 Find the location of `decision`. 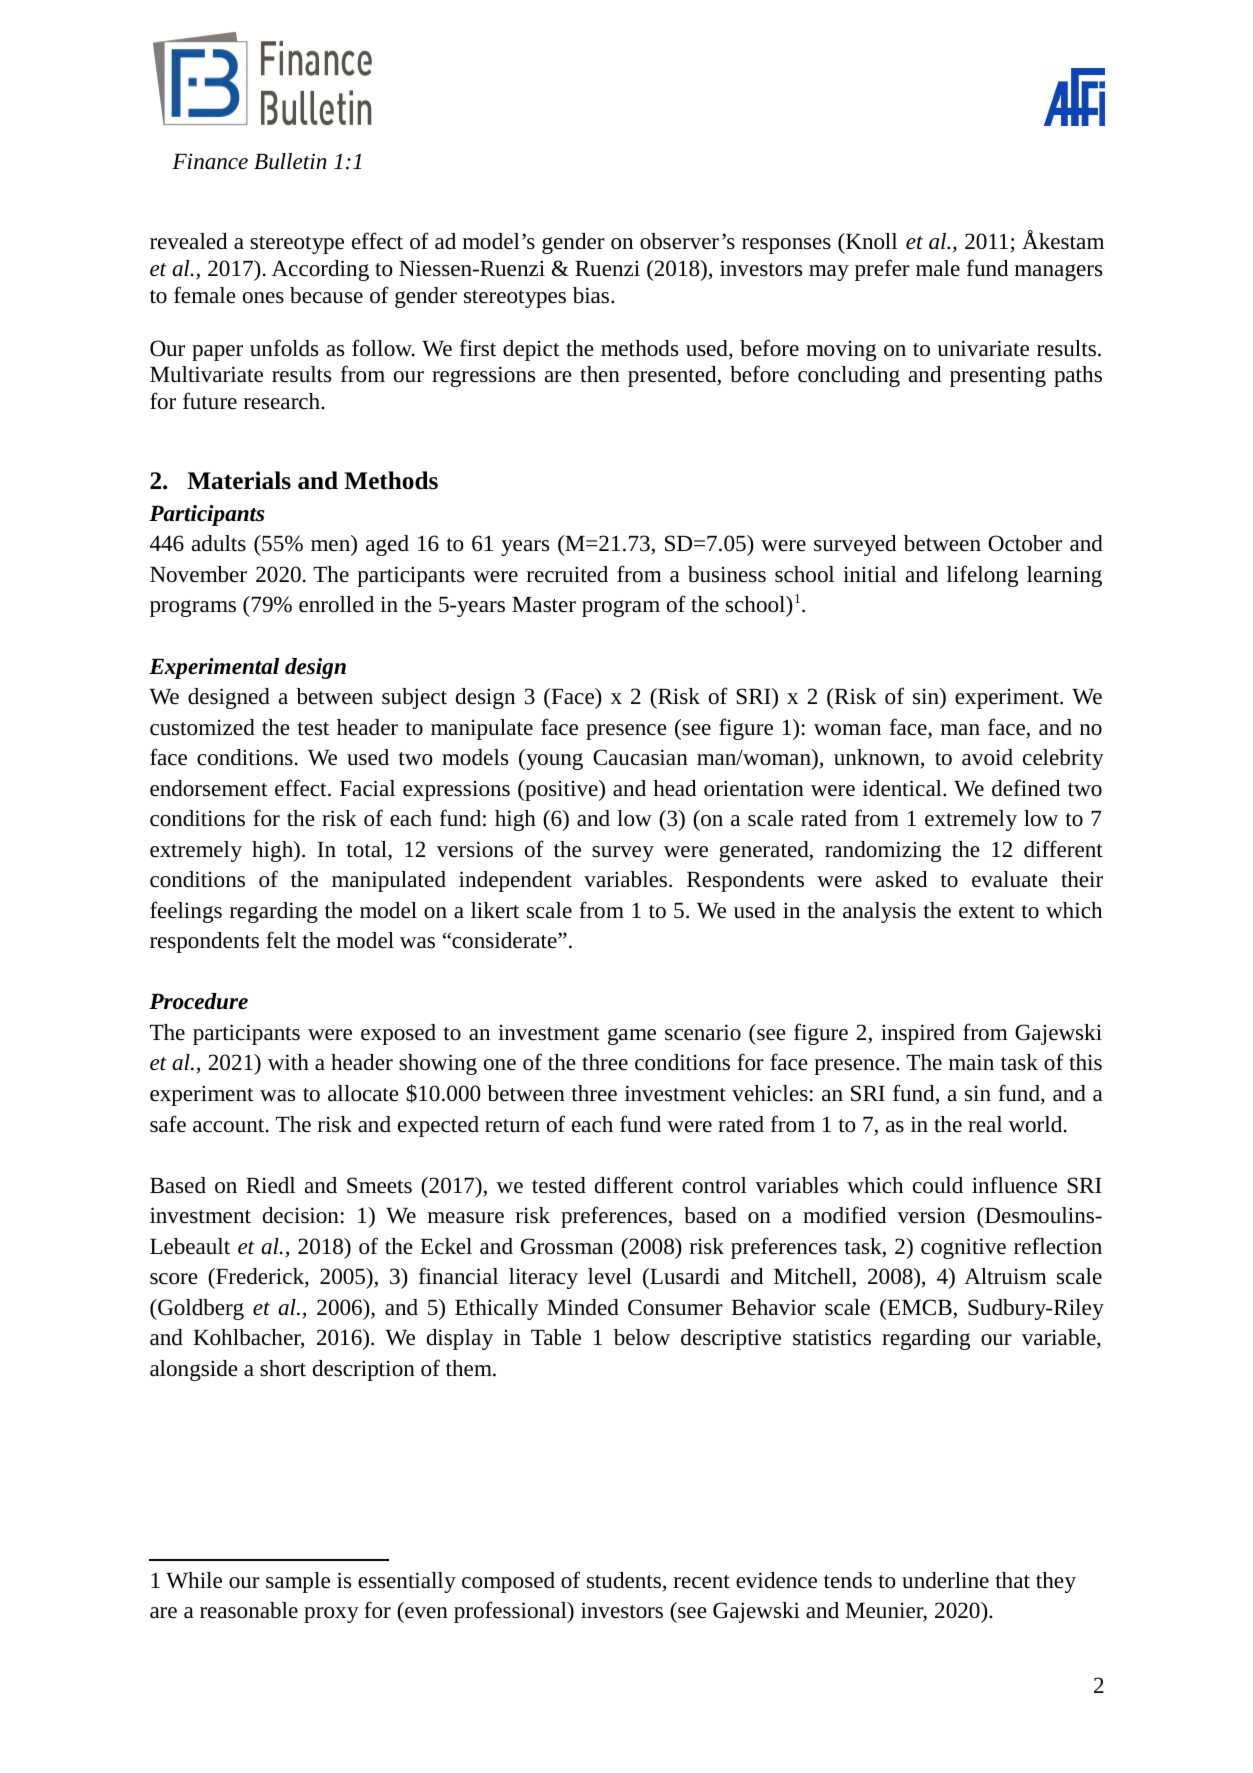

decision is located at coordinates (301, 1215).
